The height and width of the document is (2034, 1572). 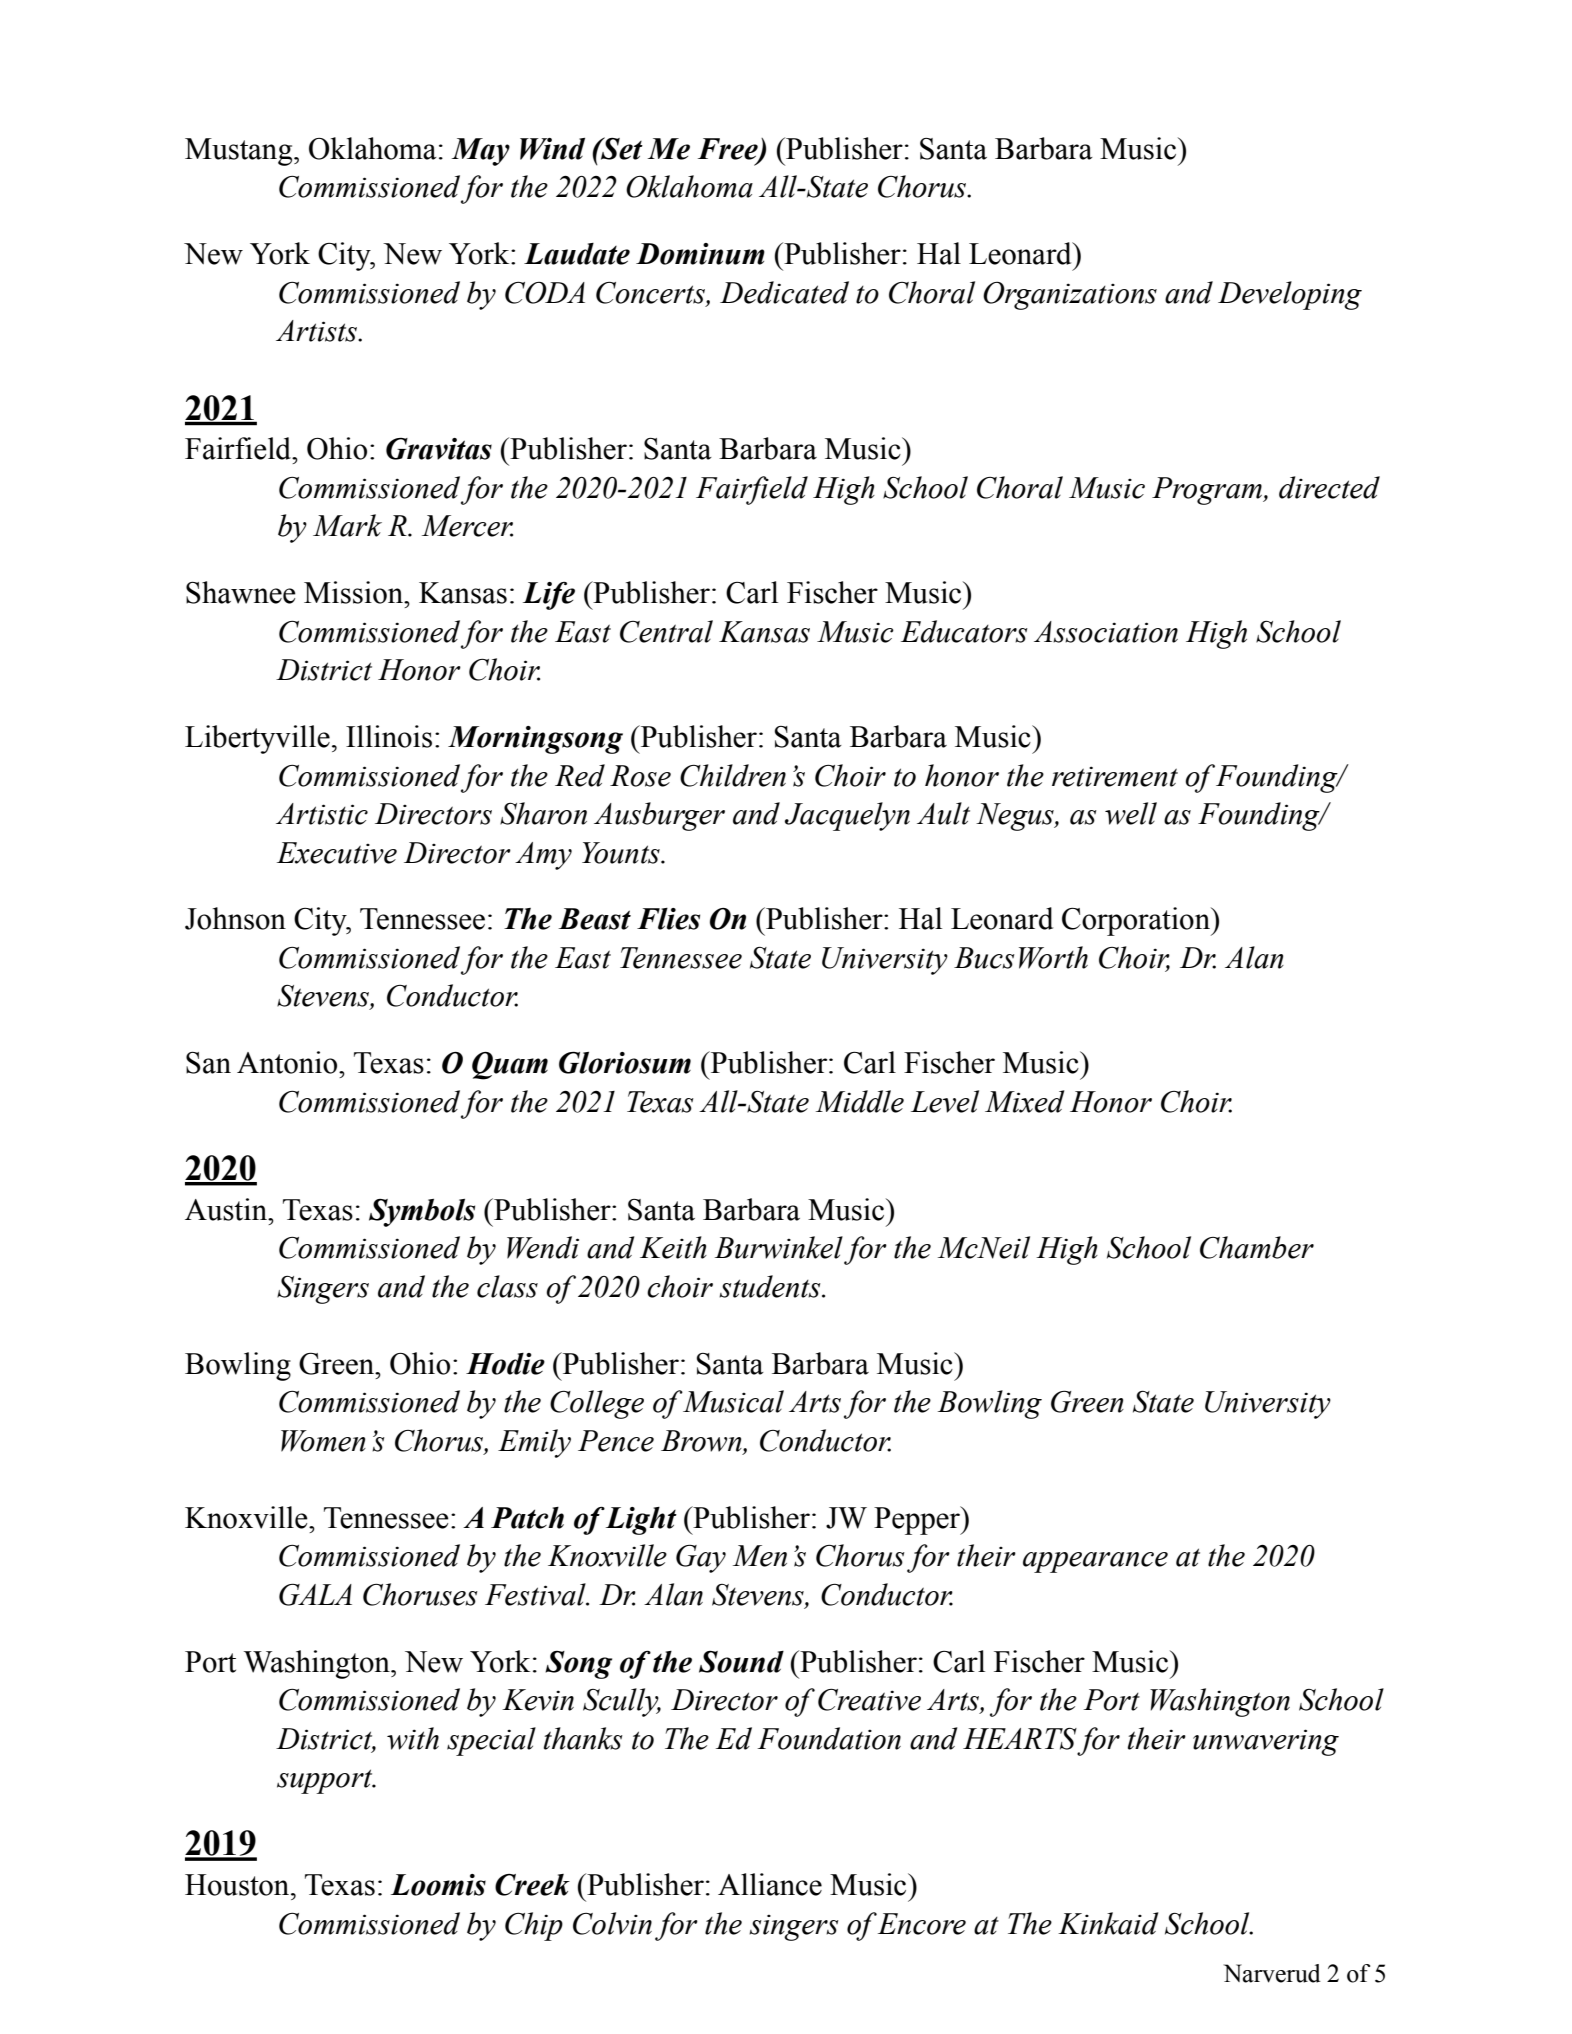 What do you see at coordinates (1290, 295) in the document?
I see `Developing` at bounding box center [1290, 295].
